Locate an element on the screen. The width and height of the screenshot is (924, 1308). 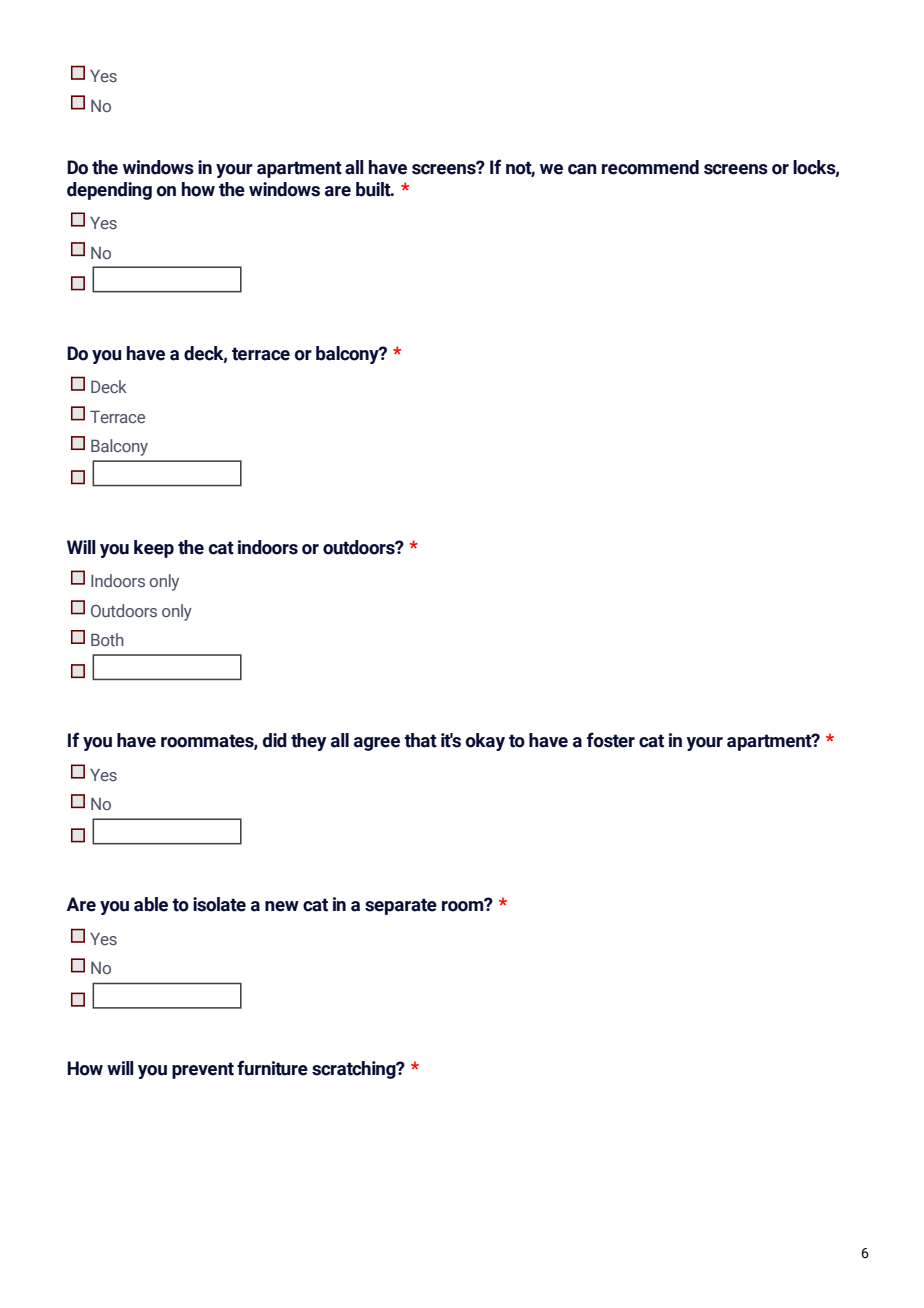
foster is located at coordinates (611, 740).
